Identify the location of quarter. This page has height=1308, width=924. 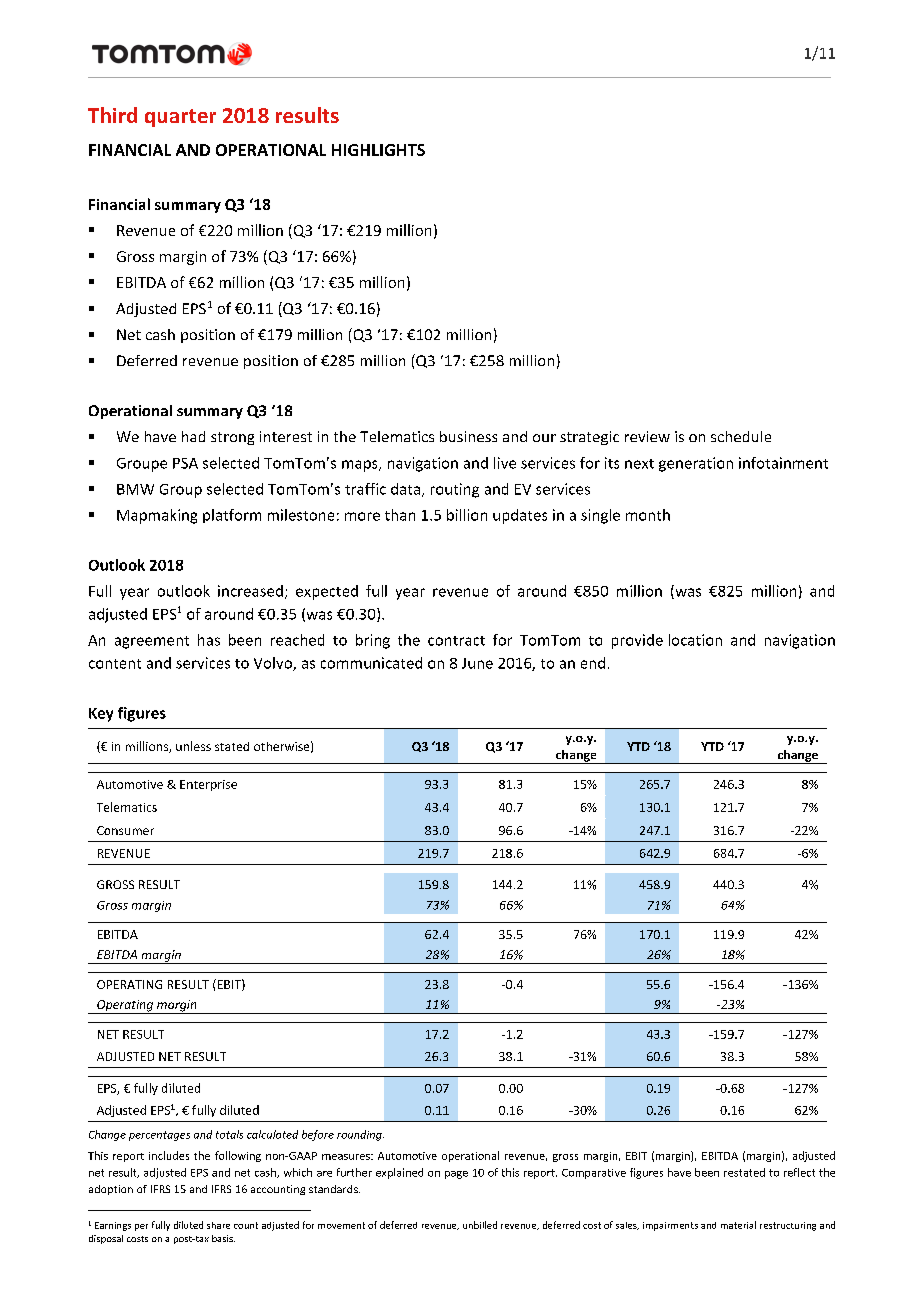
(180, 118).
